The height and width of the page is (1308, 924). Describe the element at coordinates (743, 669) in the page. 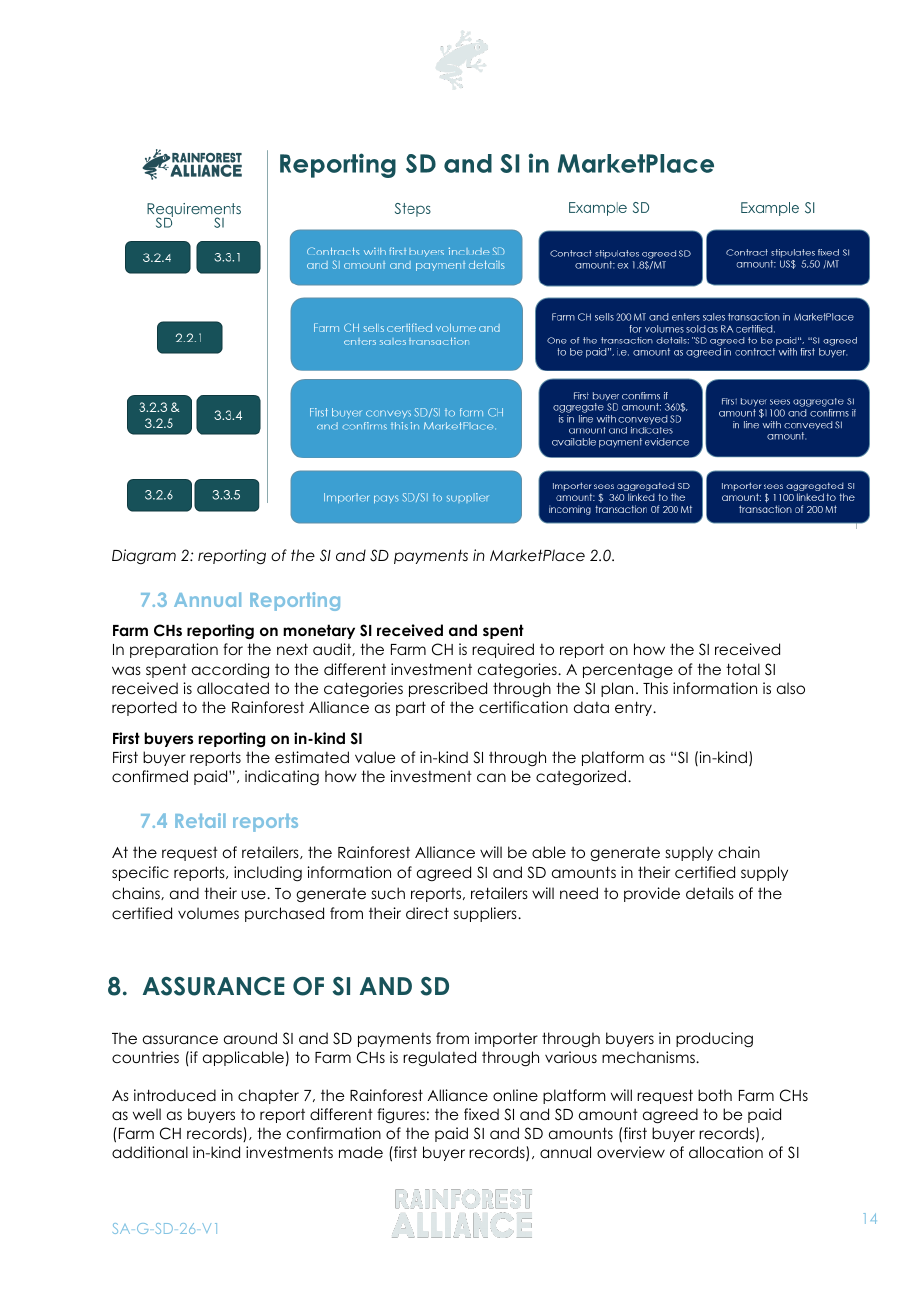

I see `total` at that location.
